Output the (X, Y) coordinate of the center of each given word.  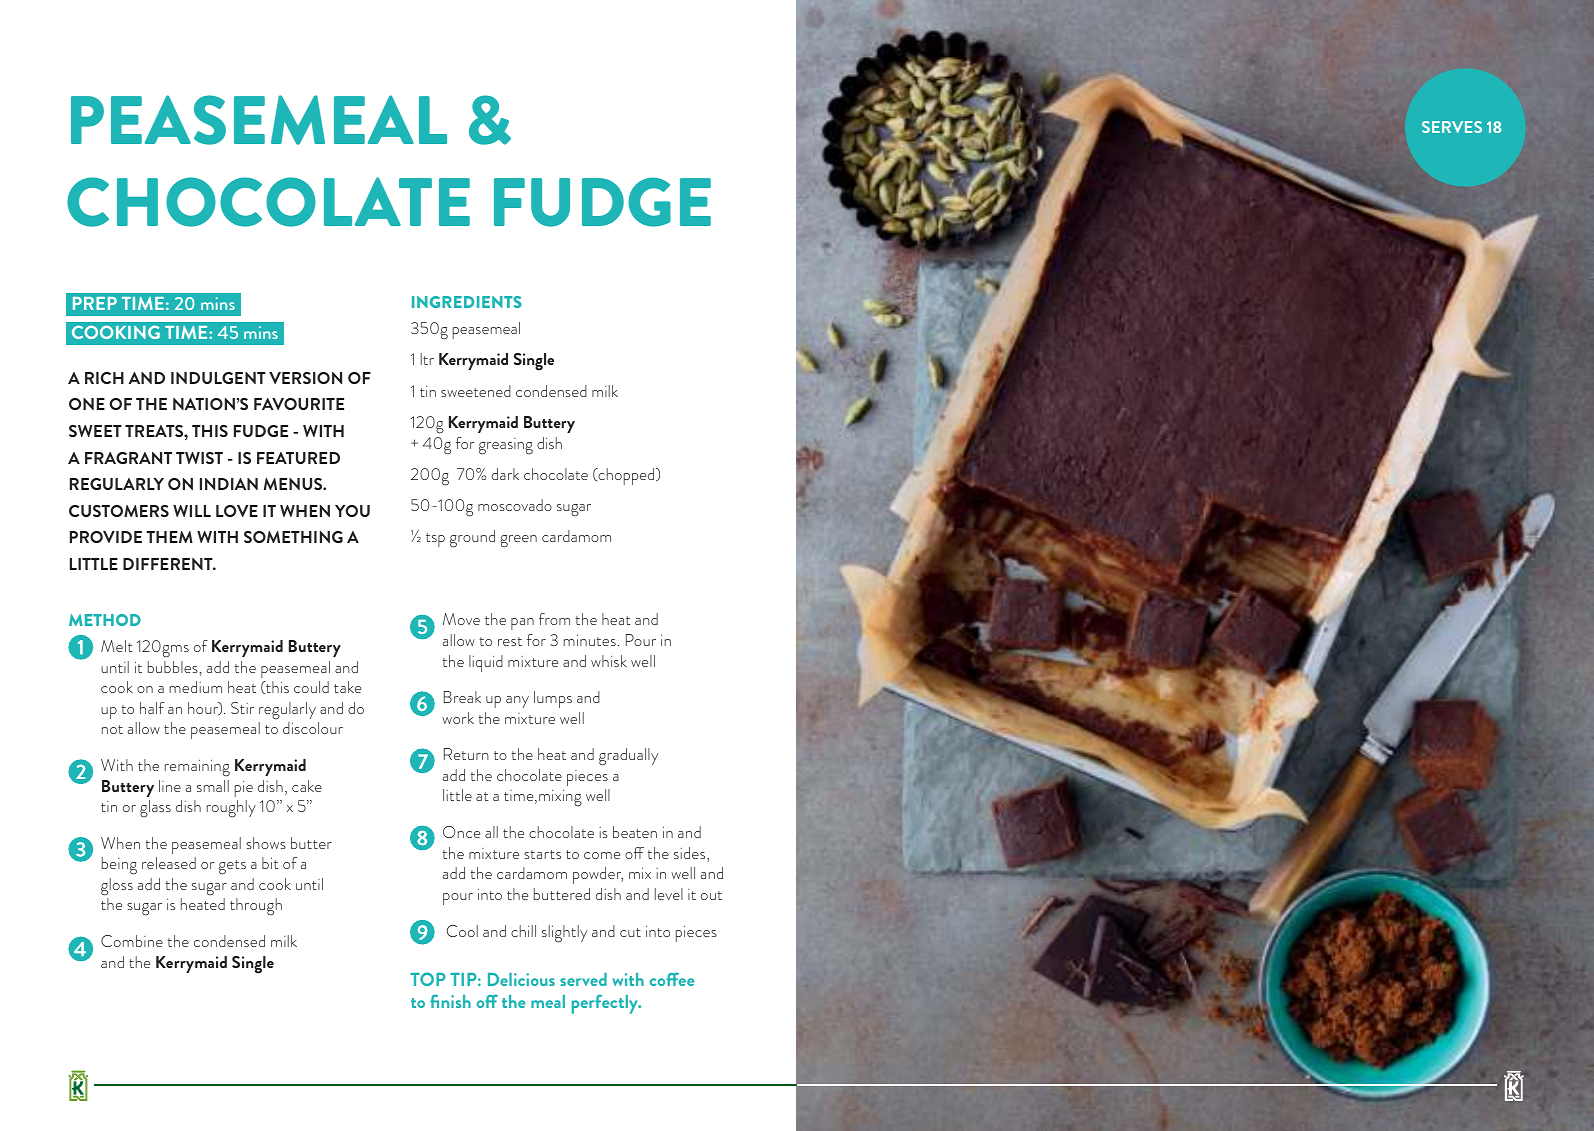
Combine (132, 941)
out (711, 895)
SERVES (1452, 127)
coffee (672, 979)
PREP (95, 303)
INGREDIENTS (467, 302)
